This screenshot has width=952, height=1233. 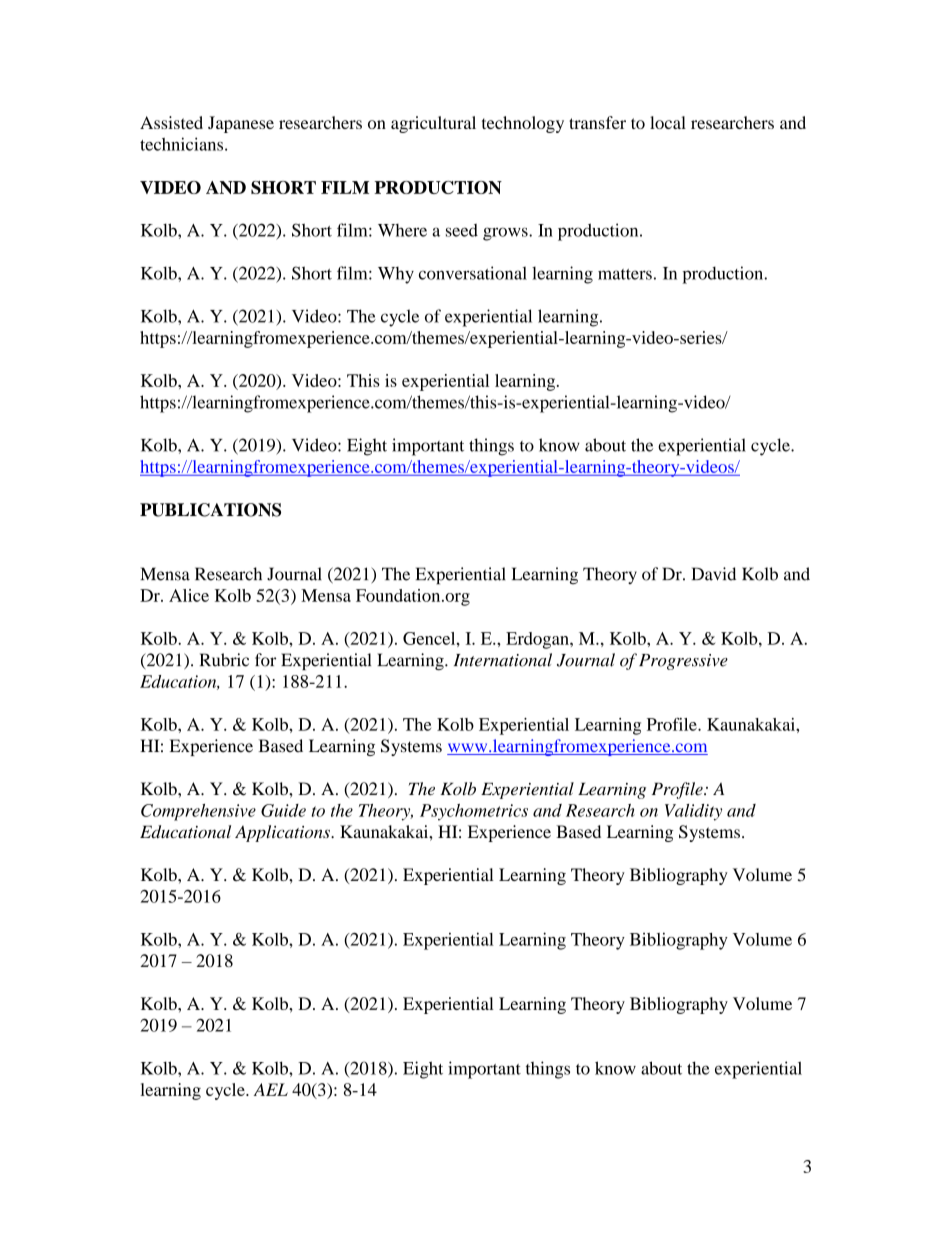 What do you see at coordinates (271, 1089) in the screenshot?
I see `AEL` at bounding box center [271, 1089].
